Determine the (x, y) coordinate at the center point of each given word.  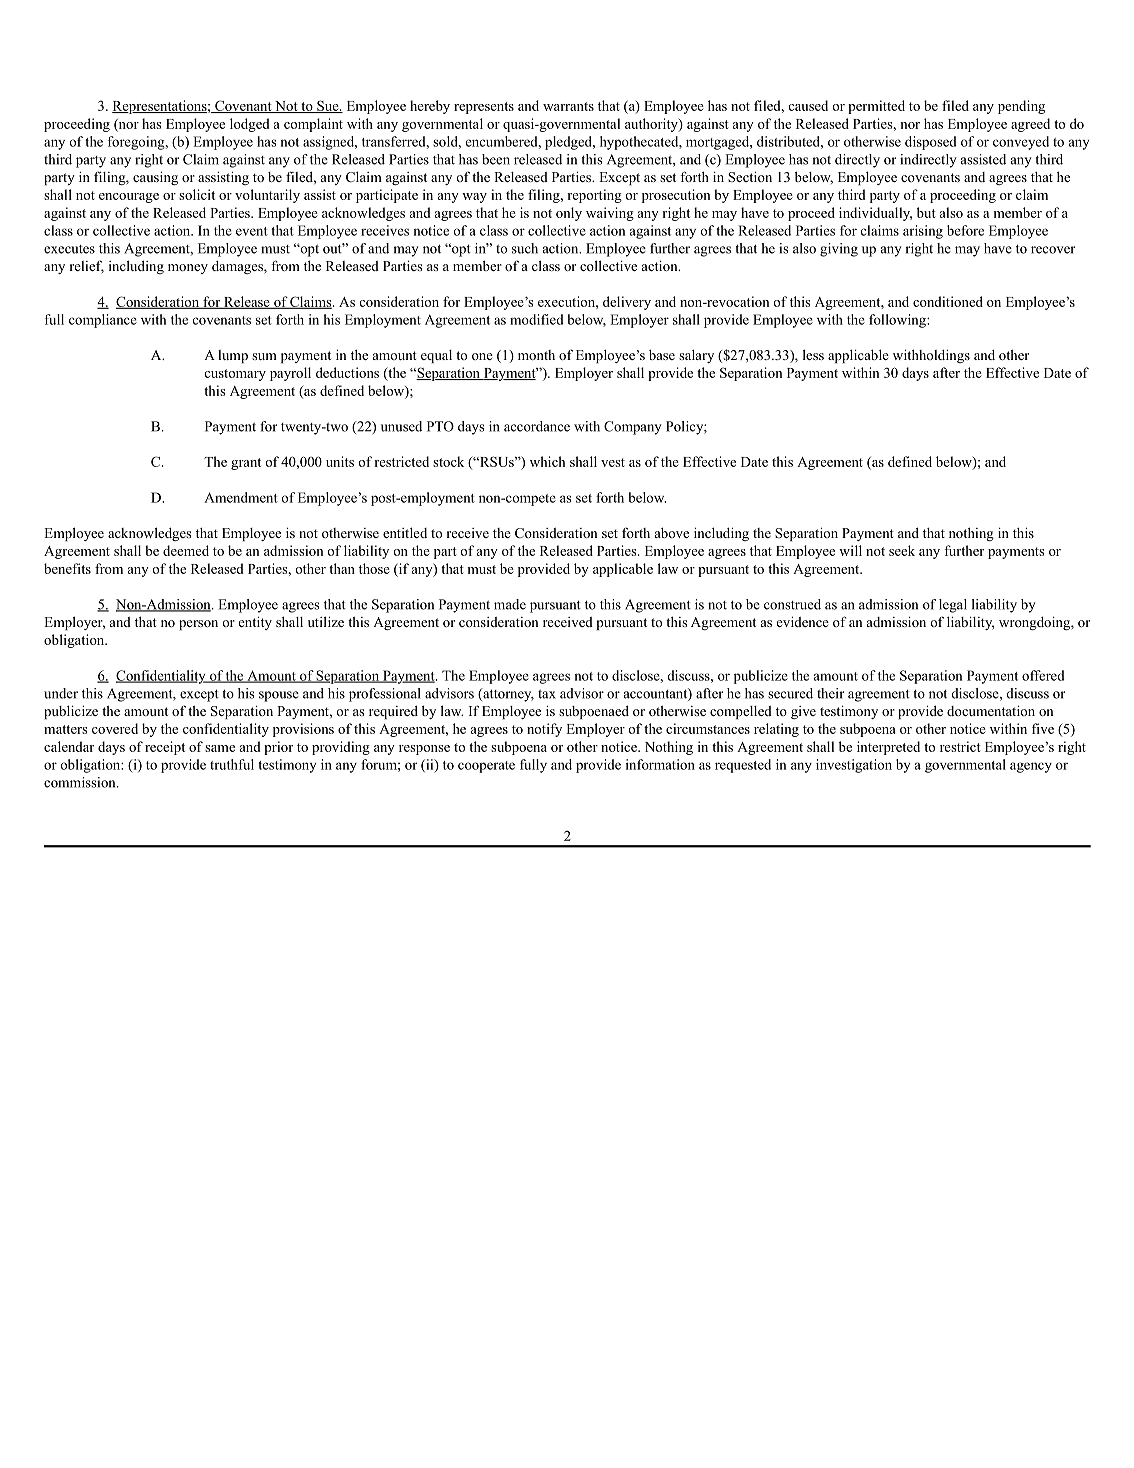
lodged (250, 125)
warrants (568, 106)
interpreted (888, 748)
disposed (931, 143)
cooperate (486, 767)
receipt (165, 748)
